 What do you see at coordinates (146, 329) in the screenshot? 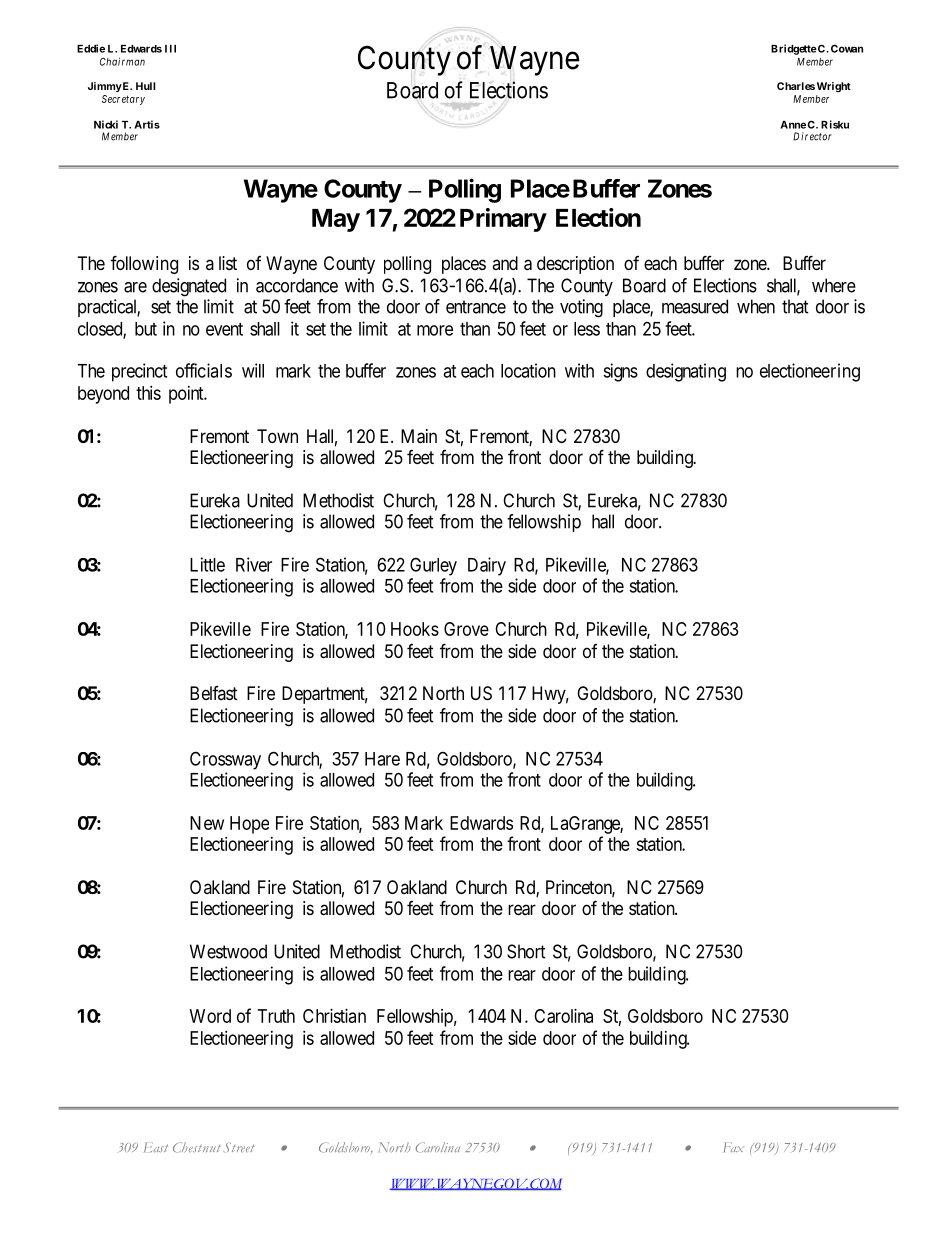
I see `but` at bounding box center [146, 329].
